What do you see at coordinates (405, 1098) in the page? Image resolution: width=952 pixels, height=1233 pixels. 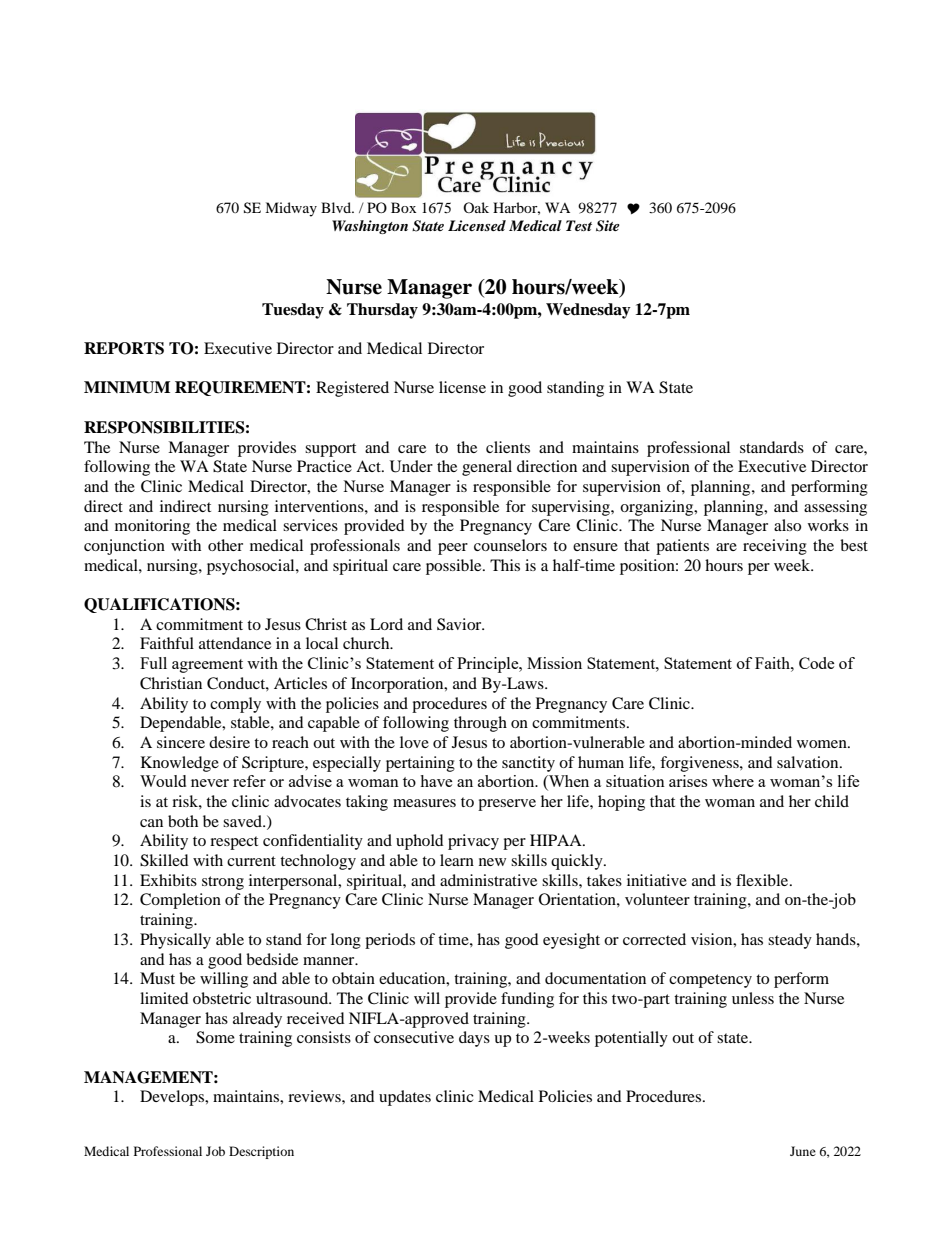 I see `updates` at bounding box center [405, 1098].
